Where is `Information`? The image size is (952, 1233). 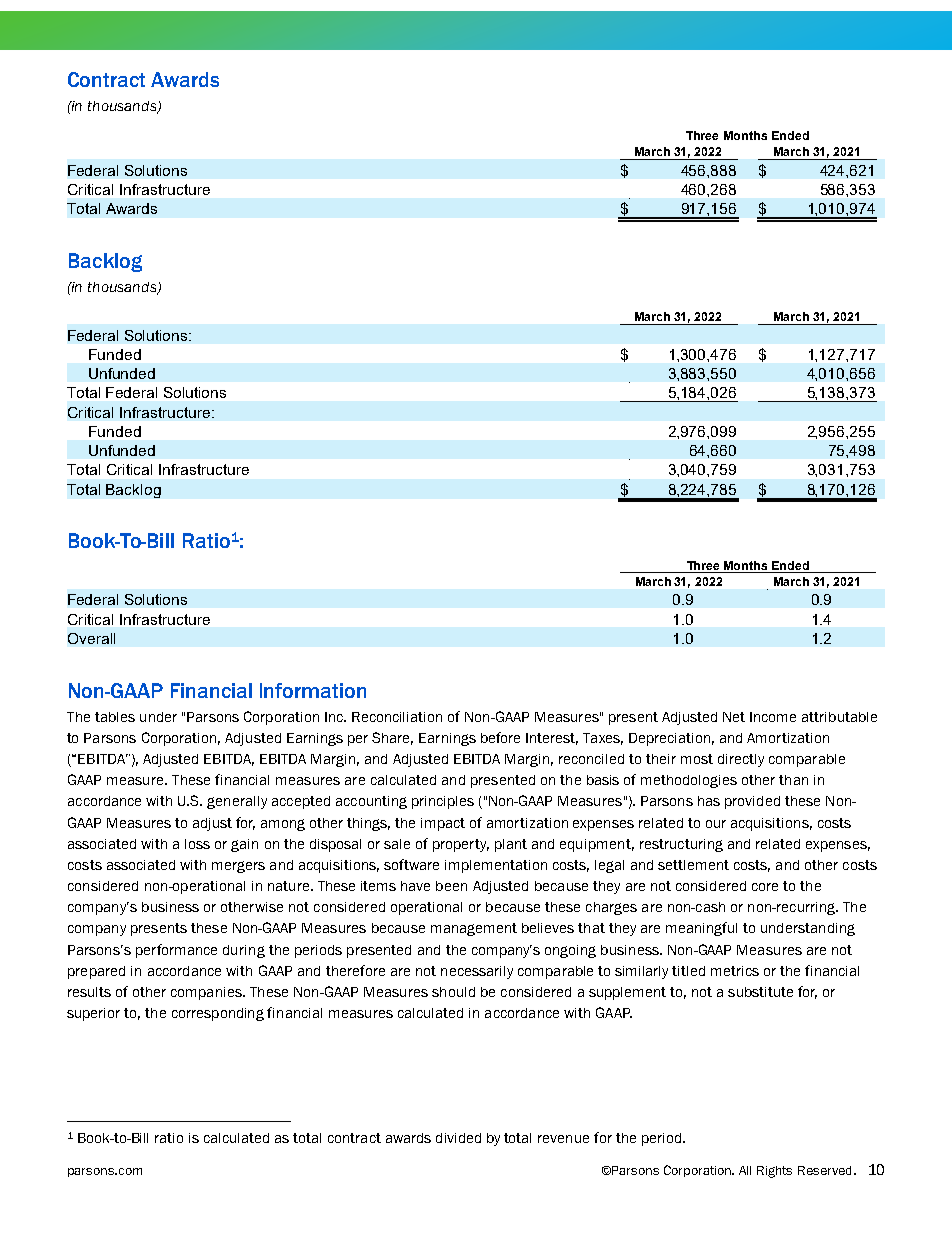
Information is located at coordinates (313, 690).
